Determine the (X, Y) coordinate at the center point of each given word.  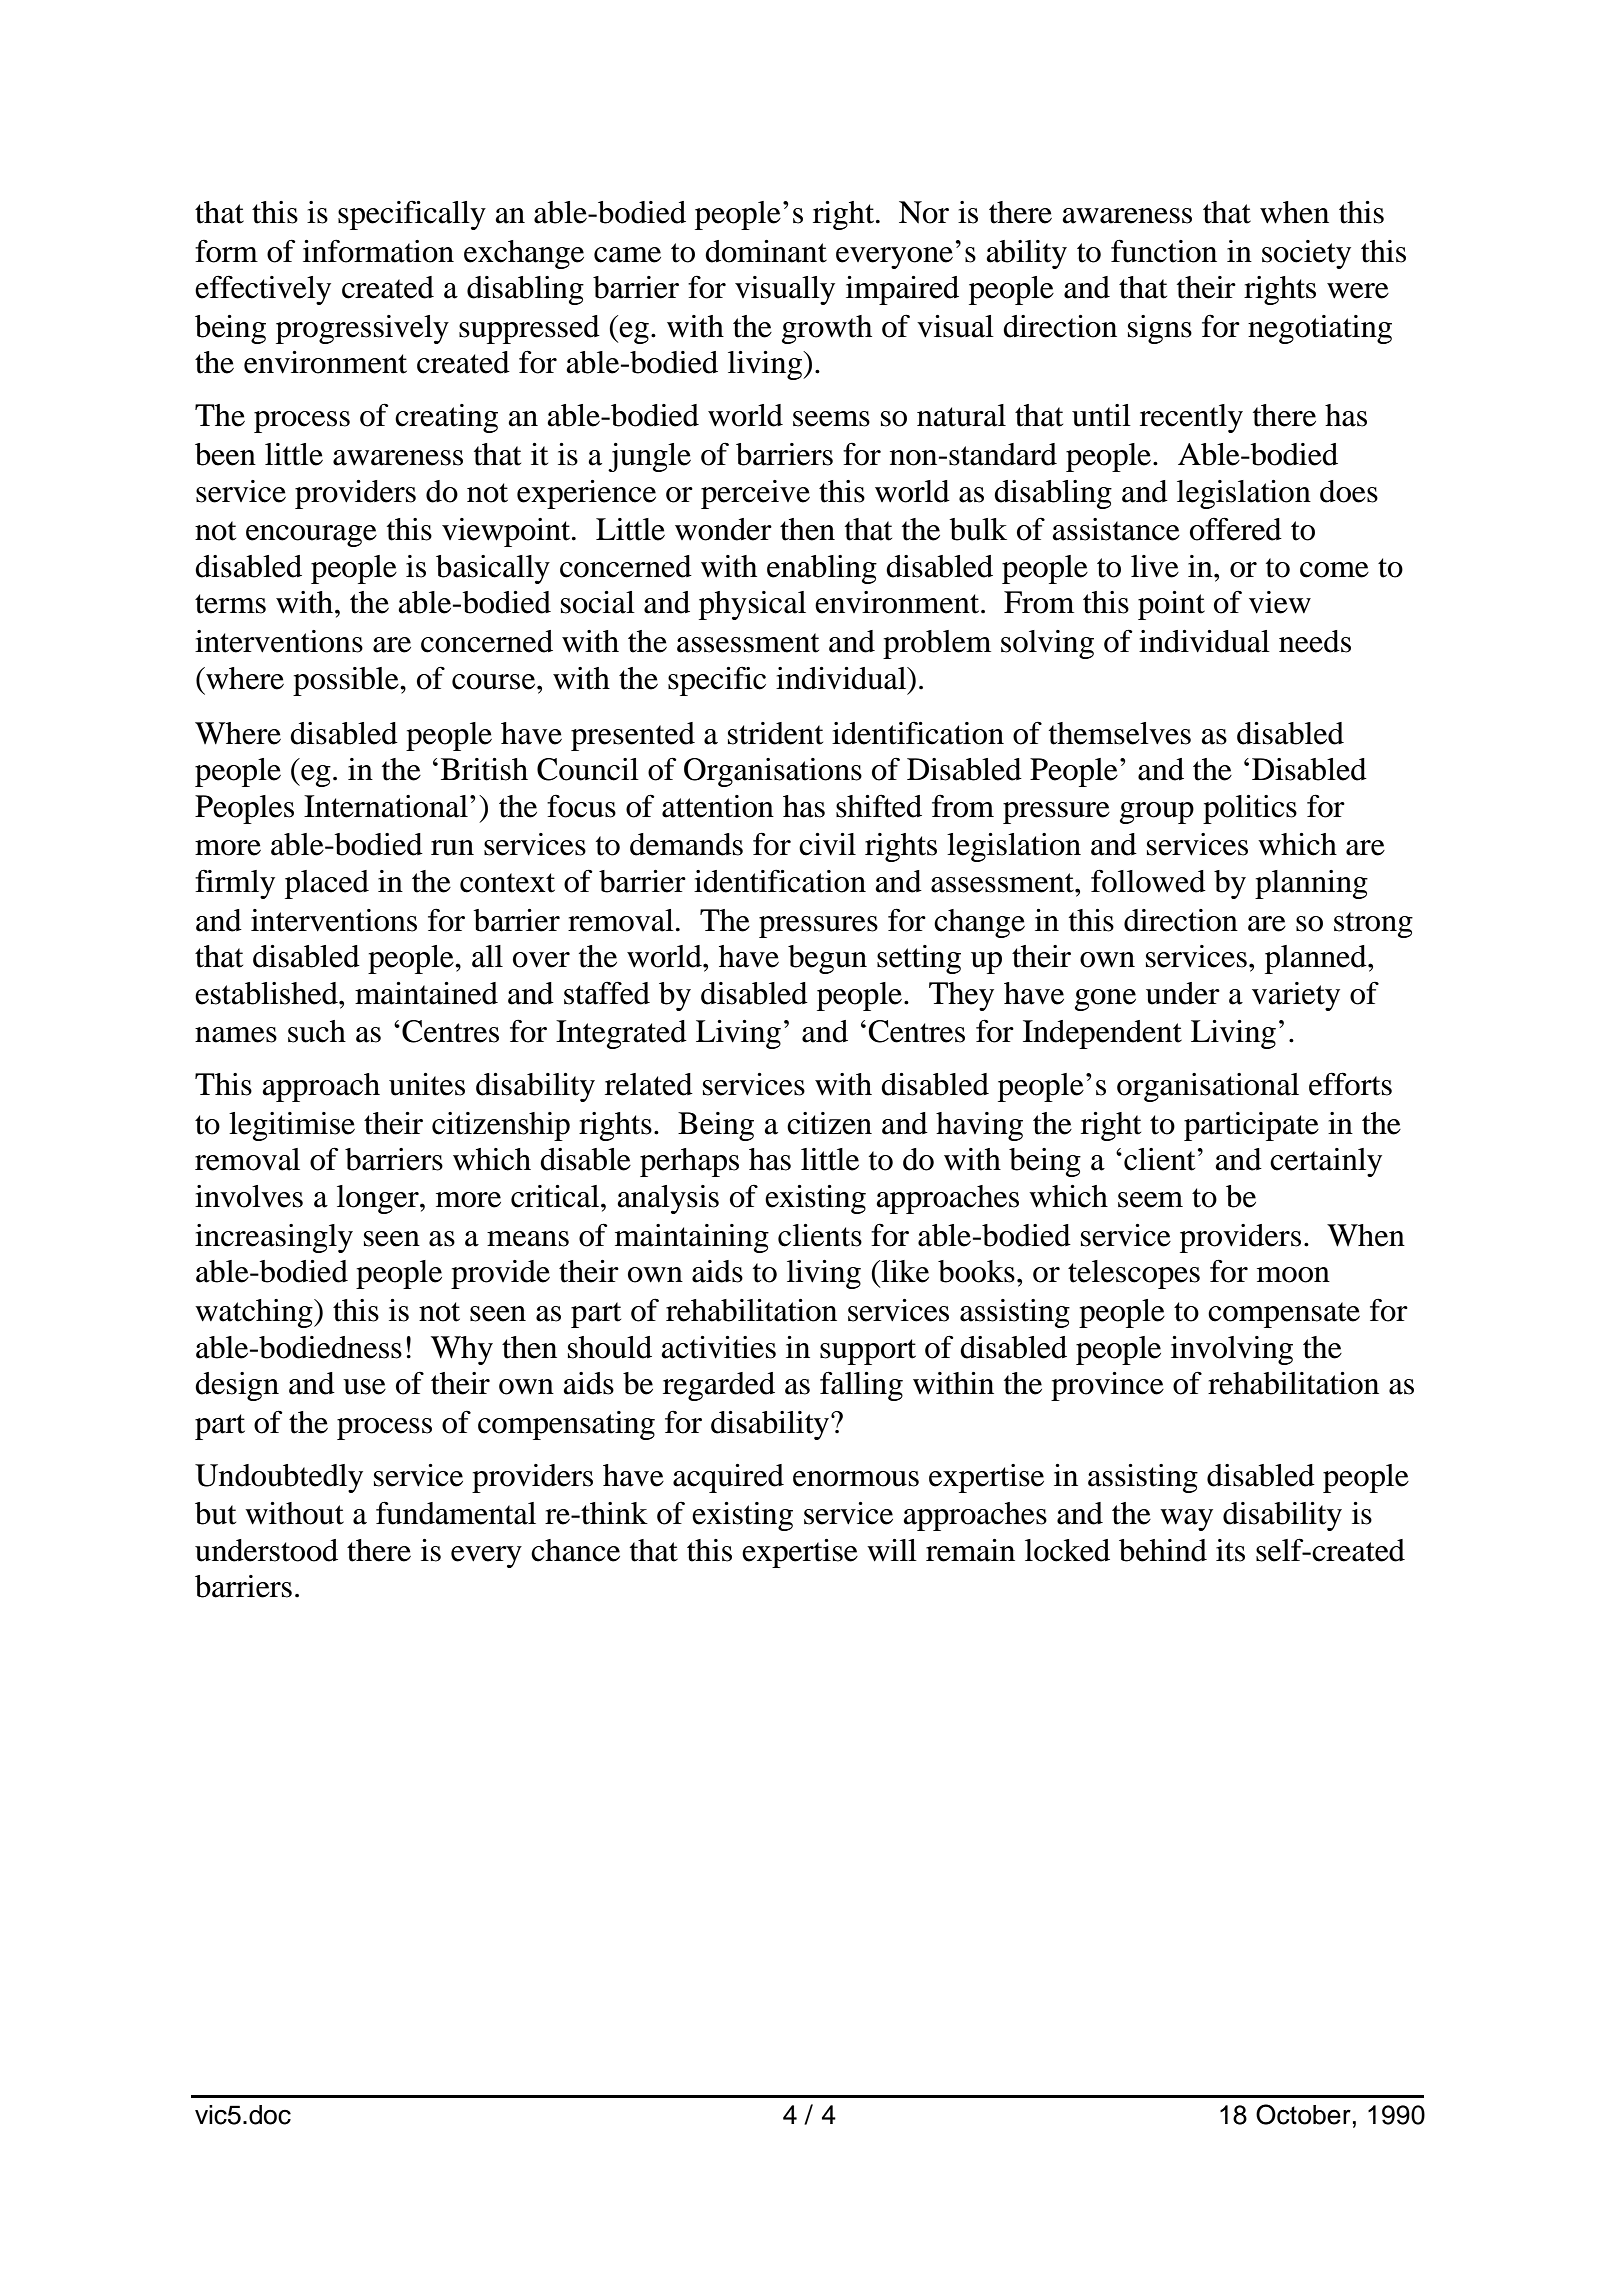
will (892, 1550)
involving (1232, 1350)
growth (827, 329)
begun (827, 959)
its (1230, 1550)
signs (1160, 329)
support (868, 1352)
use (364, 1387)
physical (752, 605)
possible (347, 681)
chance (575, 1550)
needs (1315, 641)
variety (1296, 996)
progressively (362, 329)
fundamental (456, 1513)
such (317, 1031)
